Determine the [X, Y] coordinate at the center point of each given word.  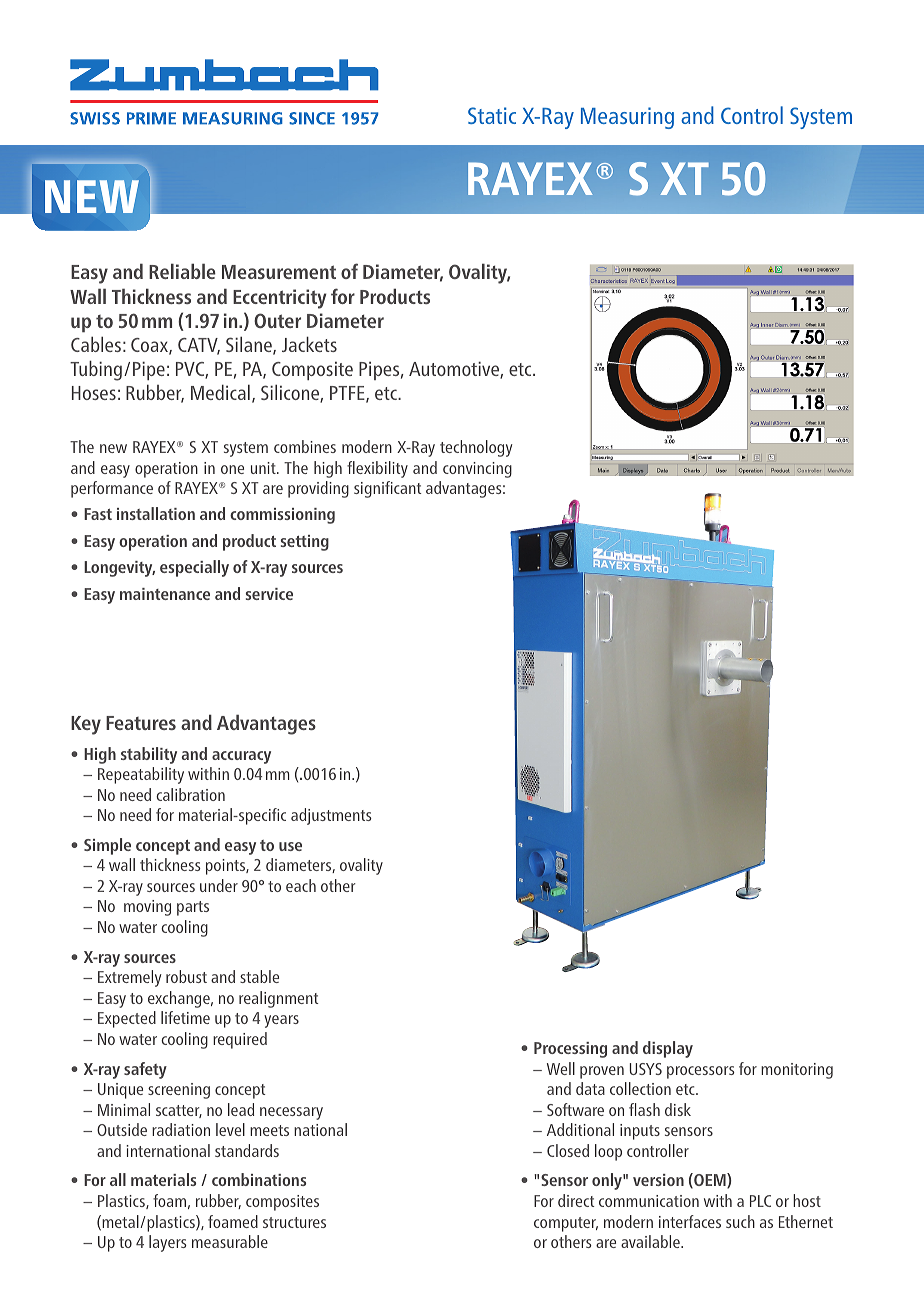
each [301, 885]
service [269, 594]
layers [168, 1243]
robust [186, 976]
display [668, 1049]
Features [141, 723]
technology [476, 448]
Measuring [627, 118]
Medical [220, 392]
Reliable [182, 271]
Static [492, 115]
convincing [477, 470]
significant [388, 489]
